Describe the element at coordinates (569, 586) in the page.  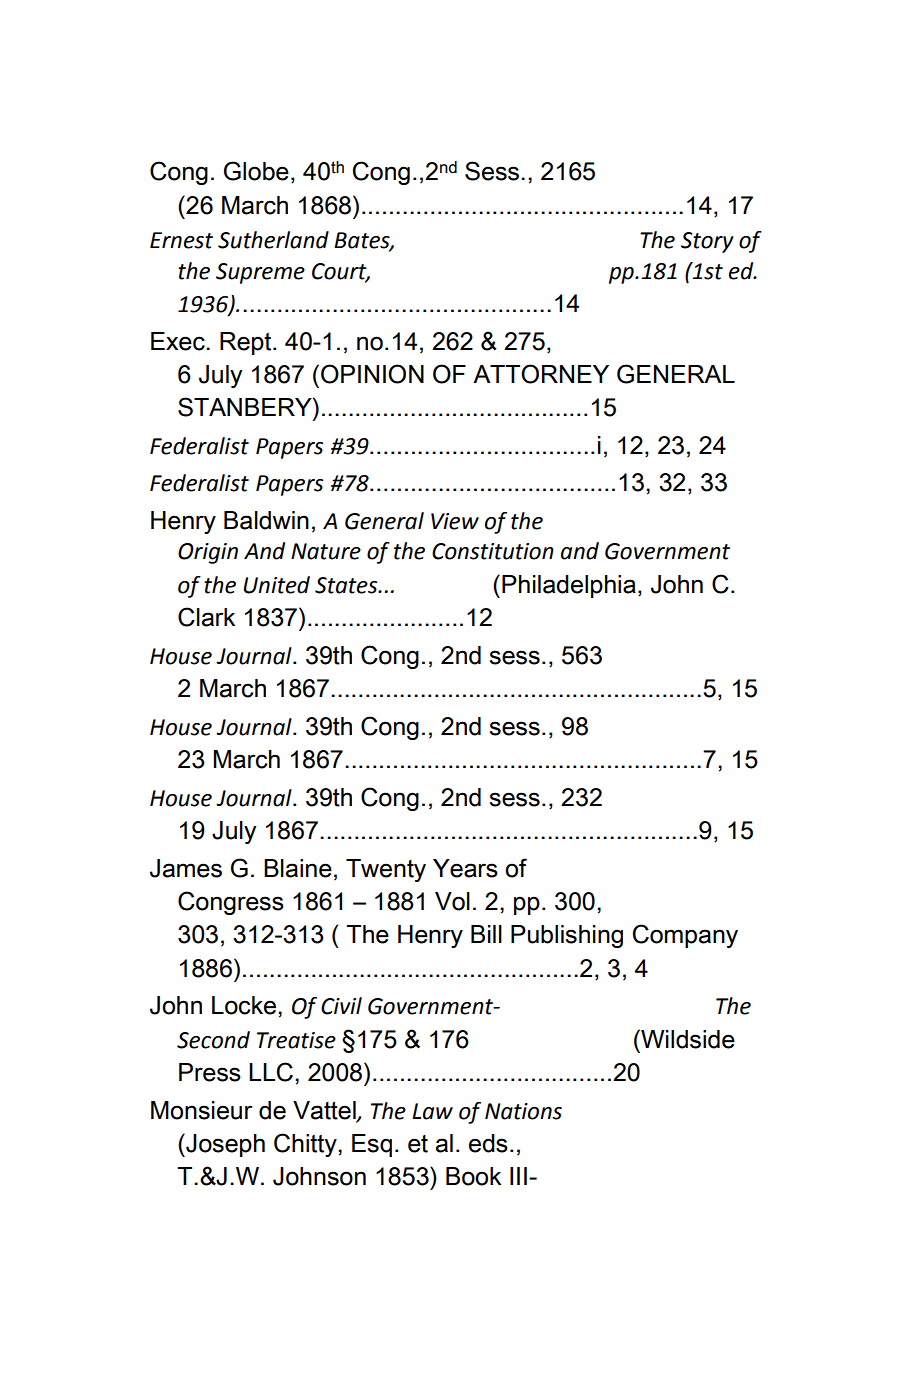
I see `Philadelphia` at that location.
